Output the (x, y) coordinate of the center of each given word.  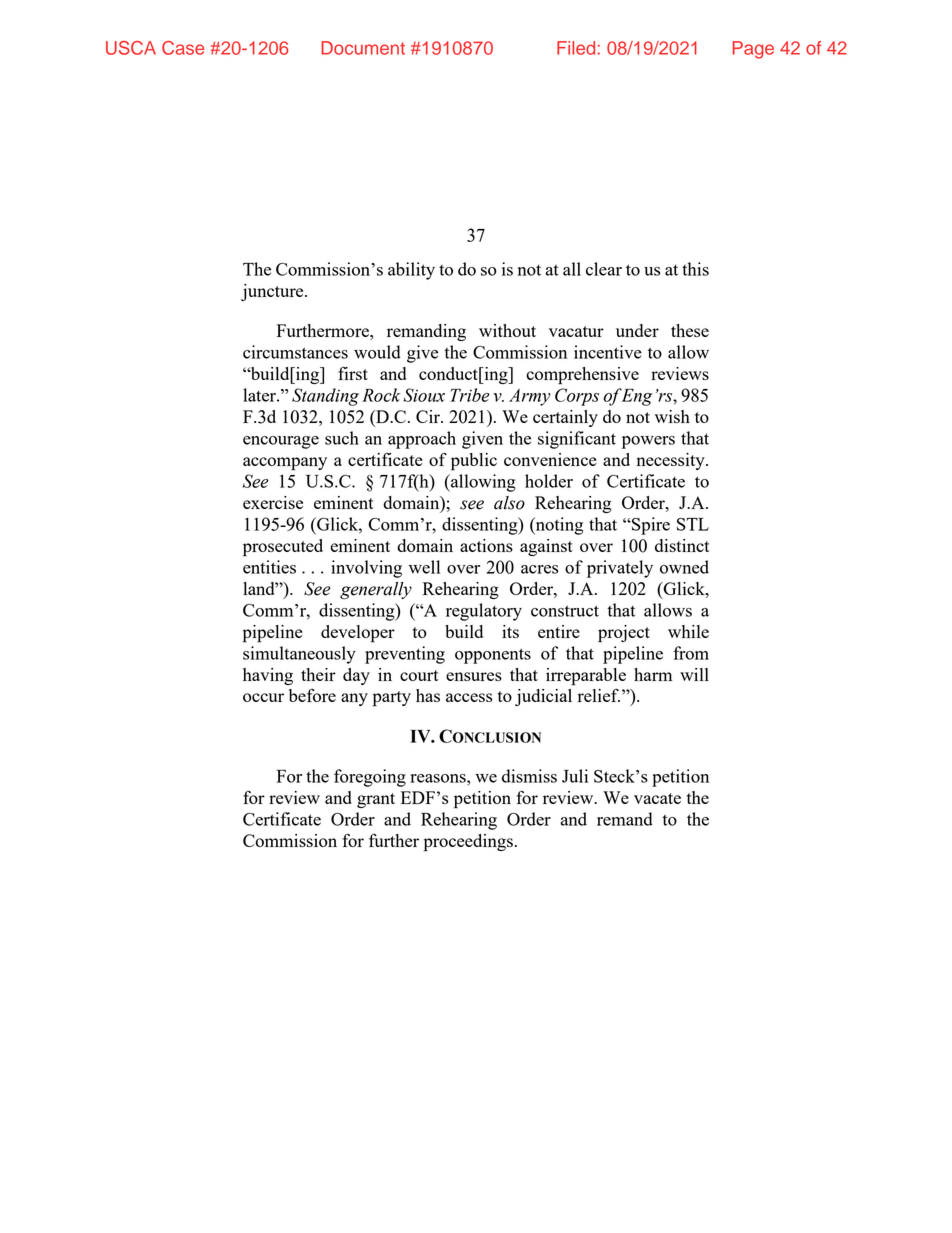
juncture (273, 292)
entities (269, 567)
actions (486, 545)
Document (363, 48)
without (507, 330)
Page (753, 50)
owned (684, 567)
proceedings (468, 843)
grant (376, 800)
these (690, 330)
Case (183, 48)
